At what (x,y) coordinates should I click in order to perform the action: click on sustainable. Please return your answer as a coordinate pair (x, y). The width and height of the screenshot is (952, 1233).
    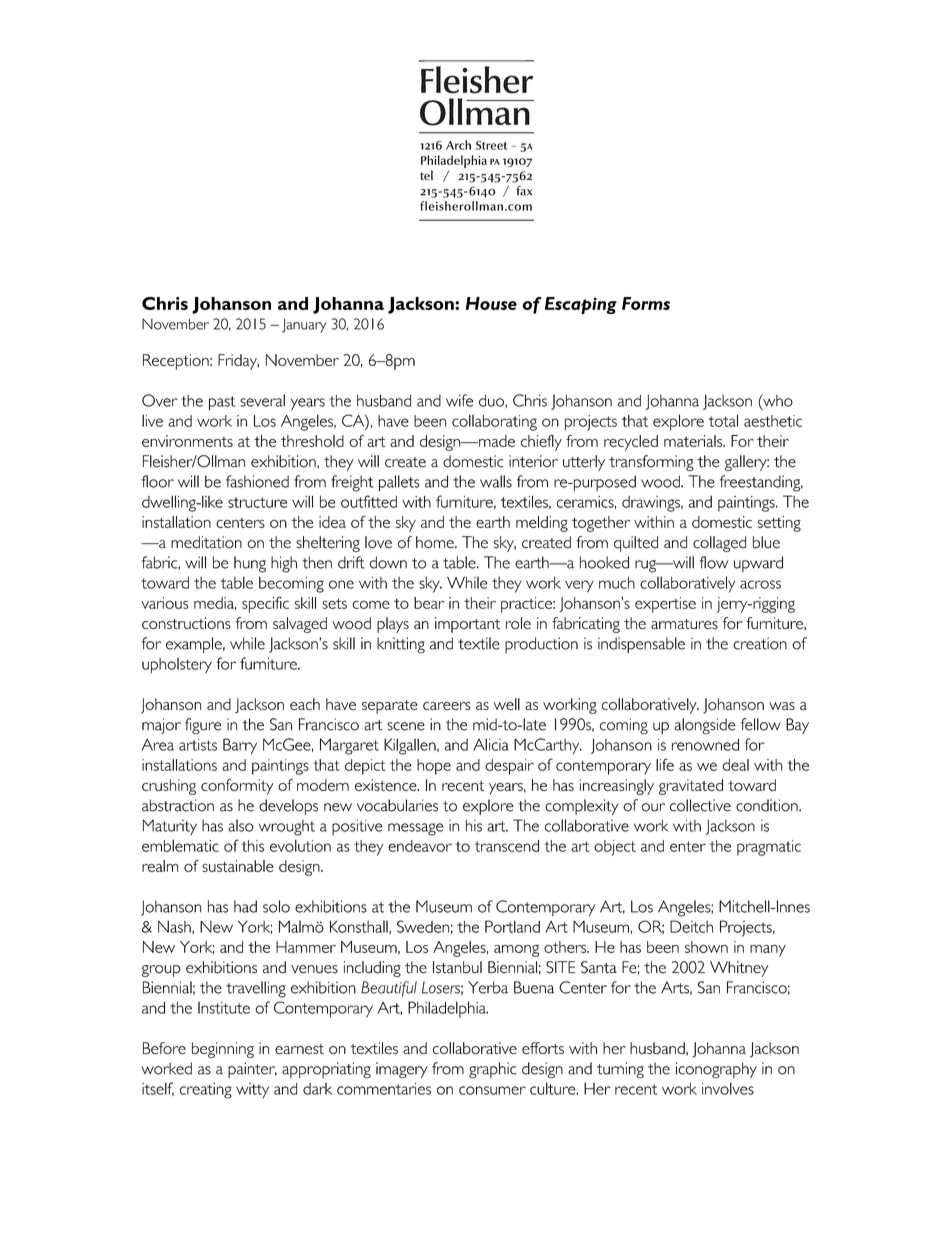
    Looking at the image, I should click on (238, 866).
